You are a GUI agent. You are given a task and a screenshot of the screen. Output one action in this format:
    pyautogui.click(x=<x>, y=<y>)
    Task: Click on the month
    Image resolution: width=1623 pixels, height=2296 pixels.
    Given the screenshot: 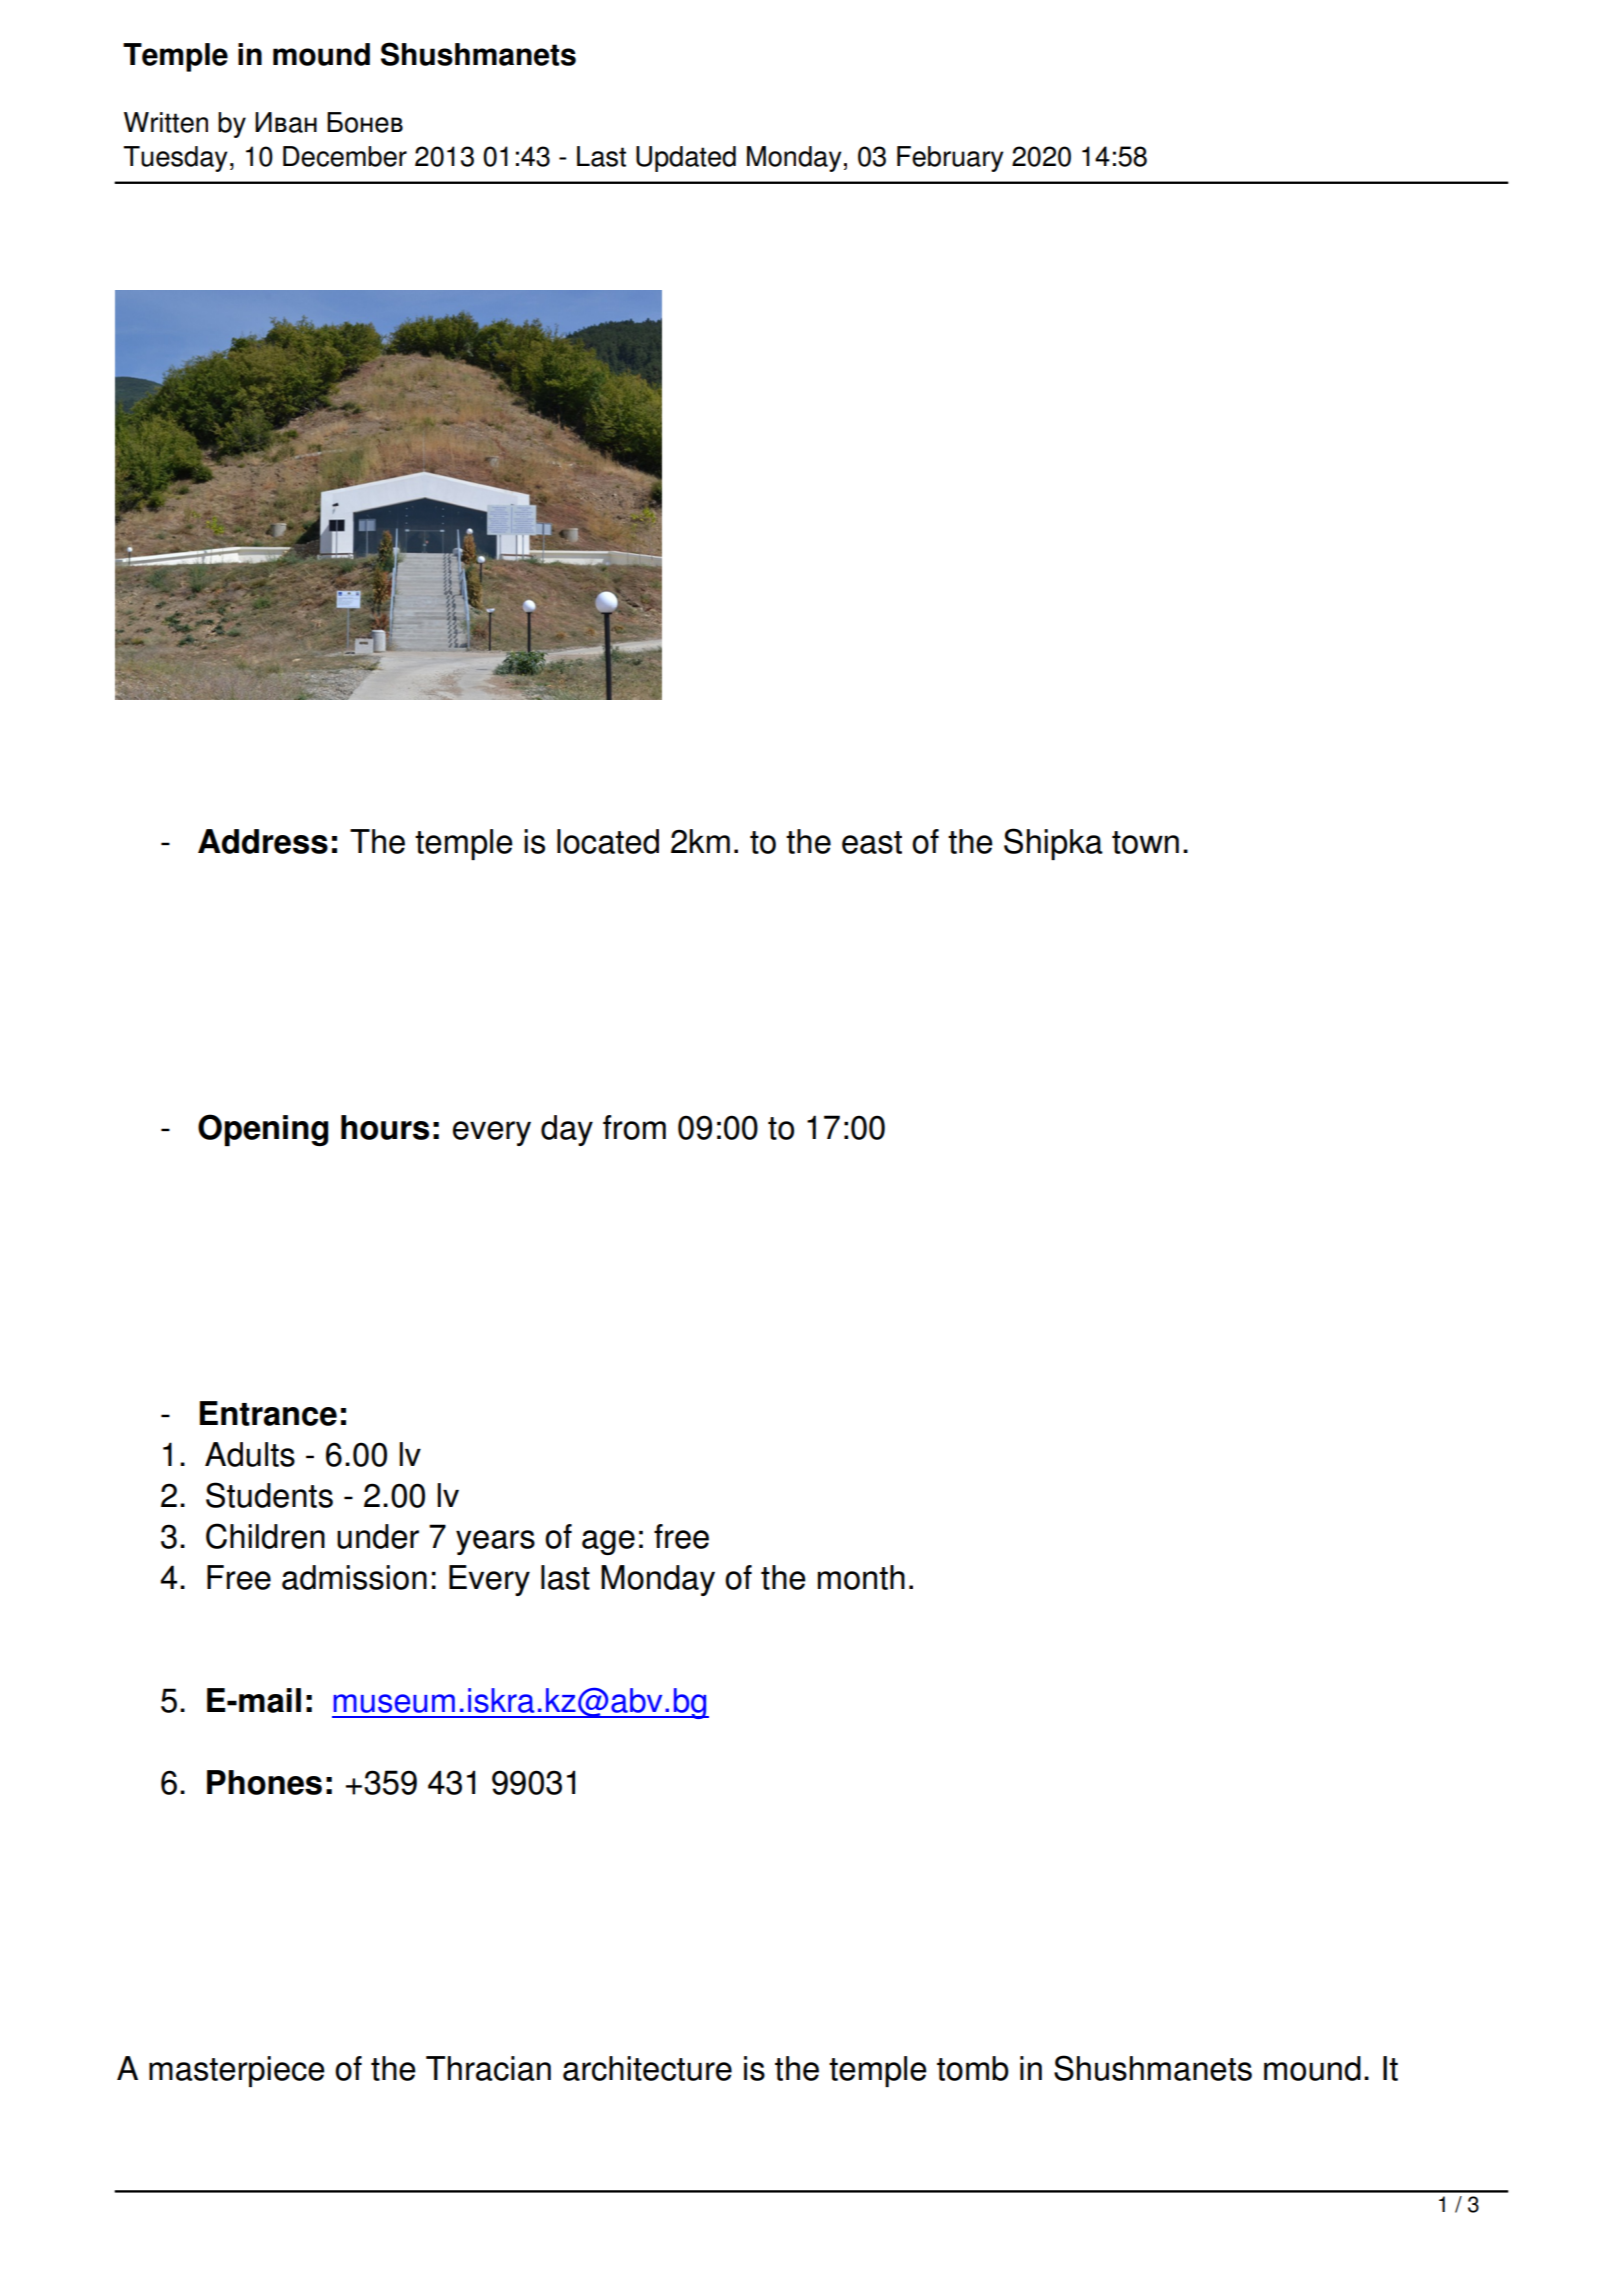 What is the action you would take?
    pyautogui.click(x=861, y=1577)
